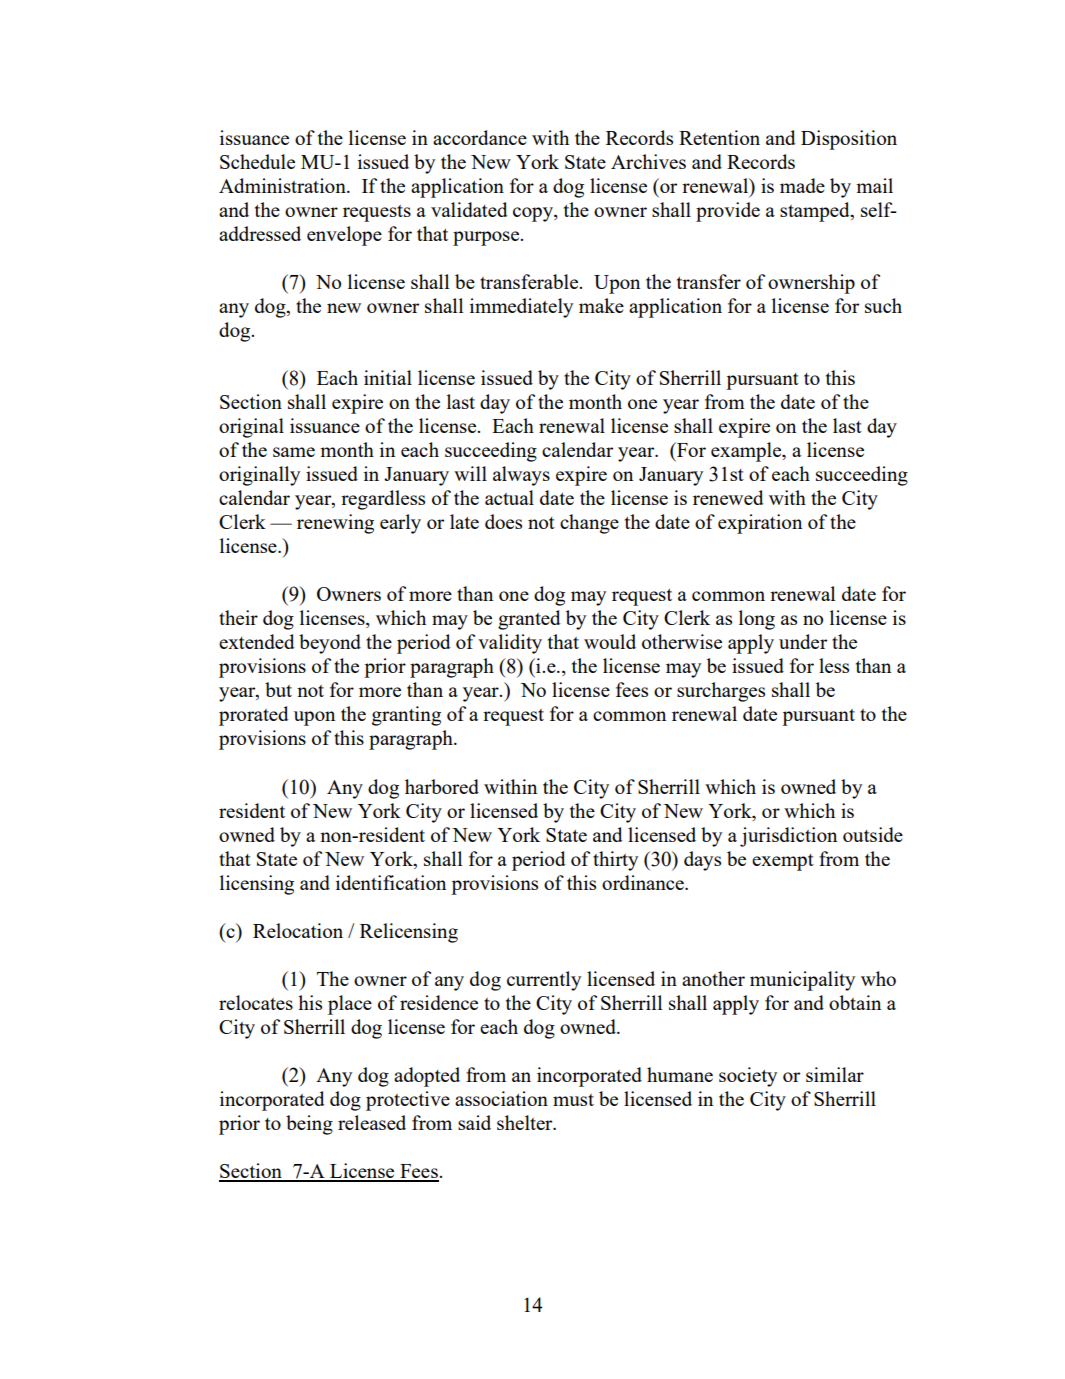  What do you see at coordinates (573, 1100) in the image?
I see `must` at bounding box center [573, 1100].
